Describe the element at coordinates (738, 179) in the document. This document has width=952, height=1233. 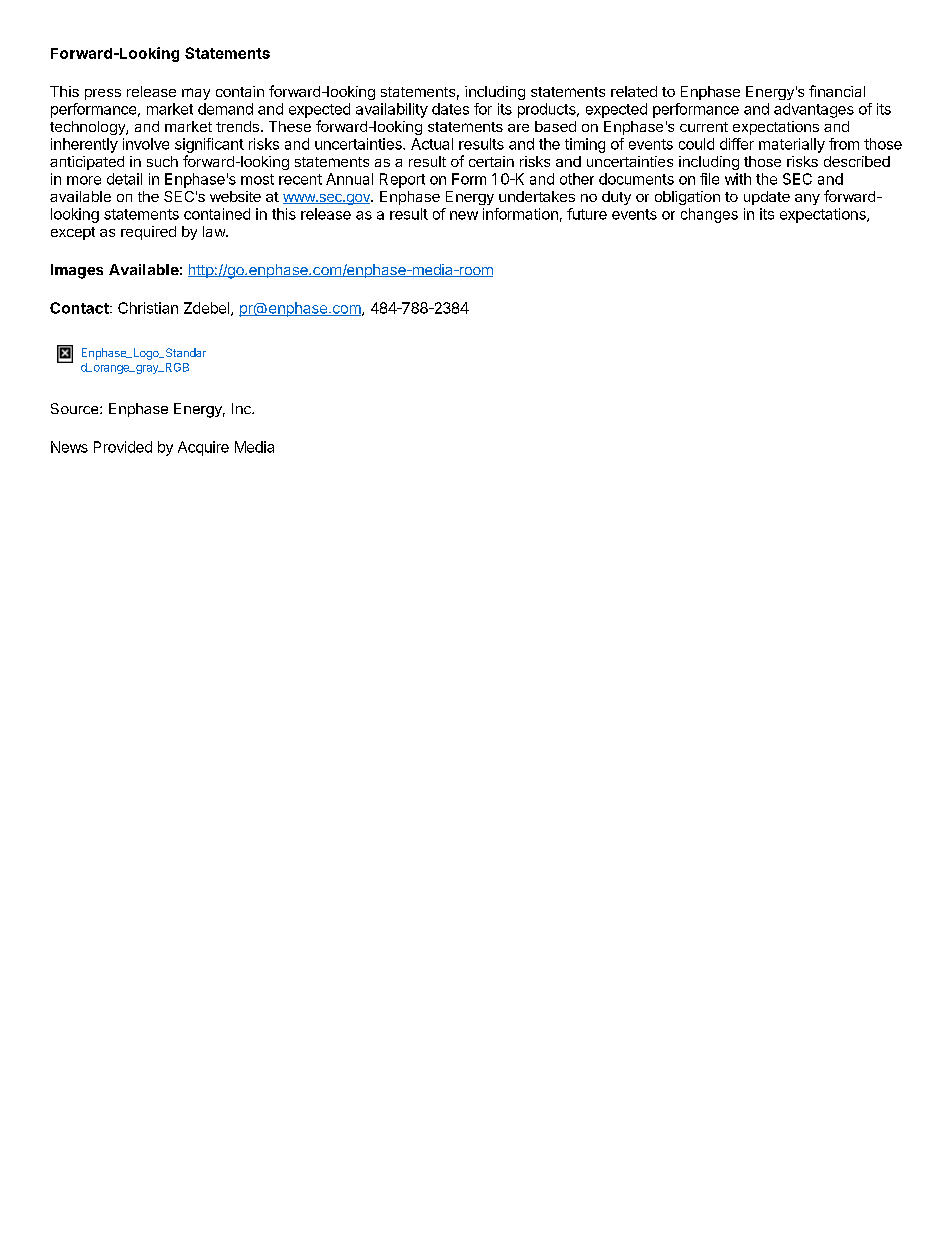
I see `with` at that location.
